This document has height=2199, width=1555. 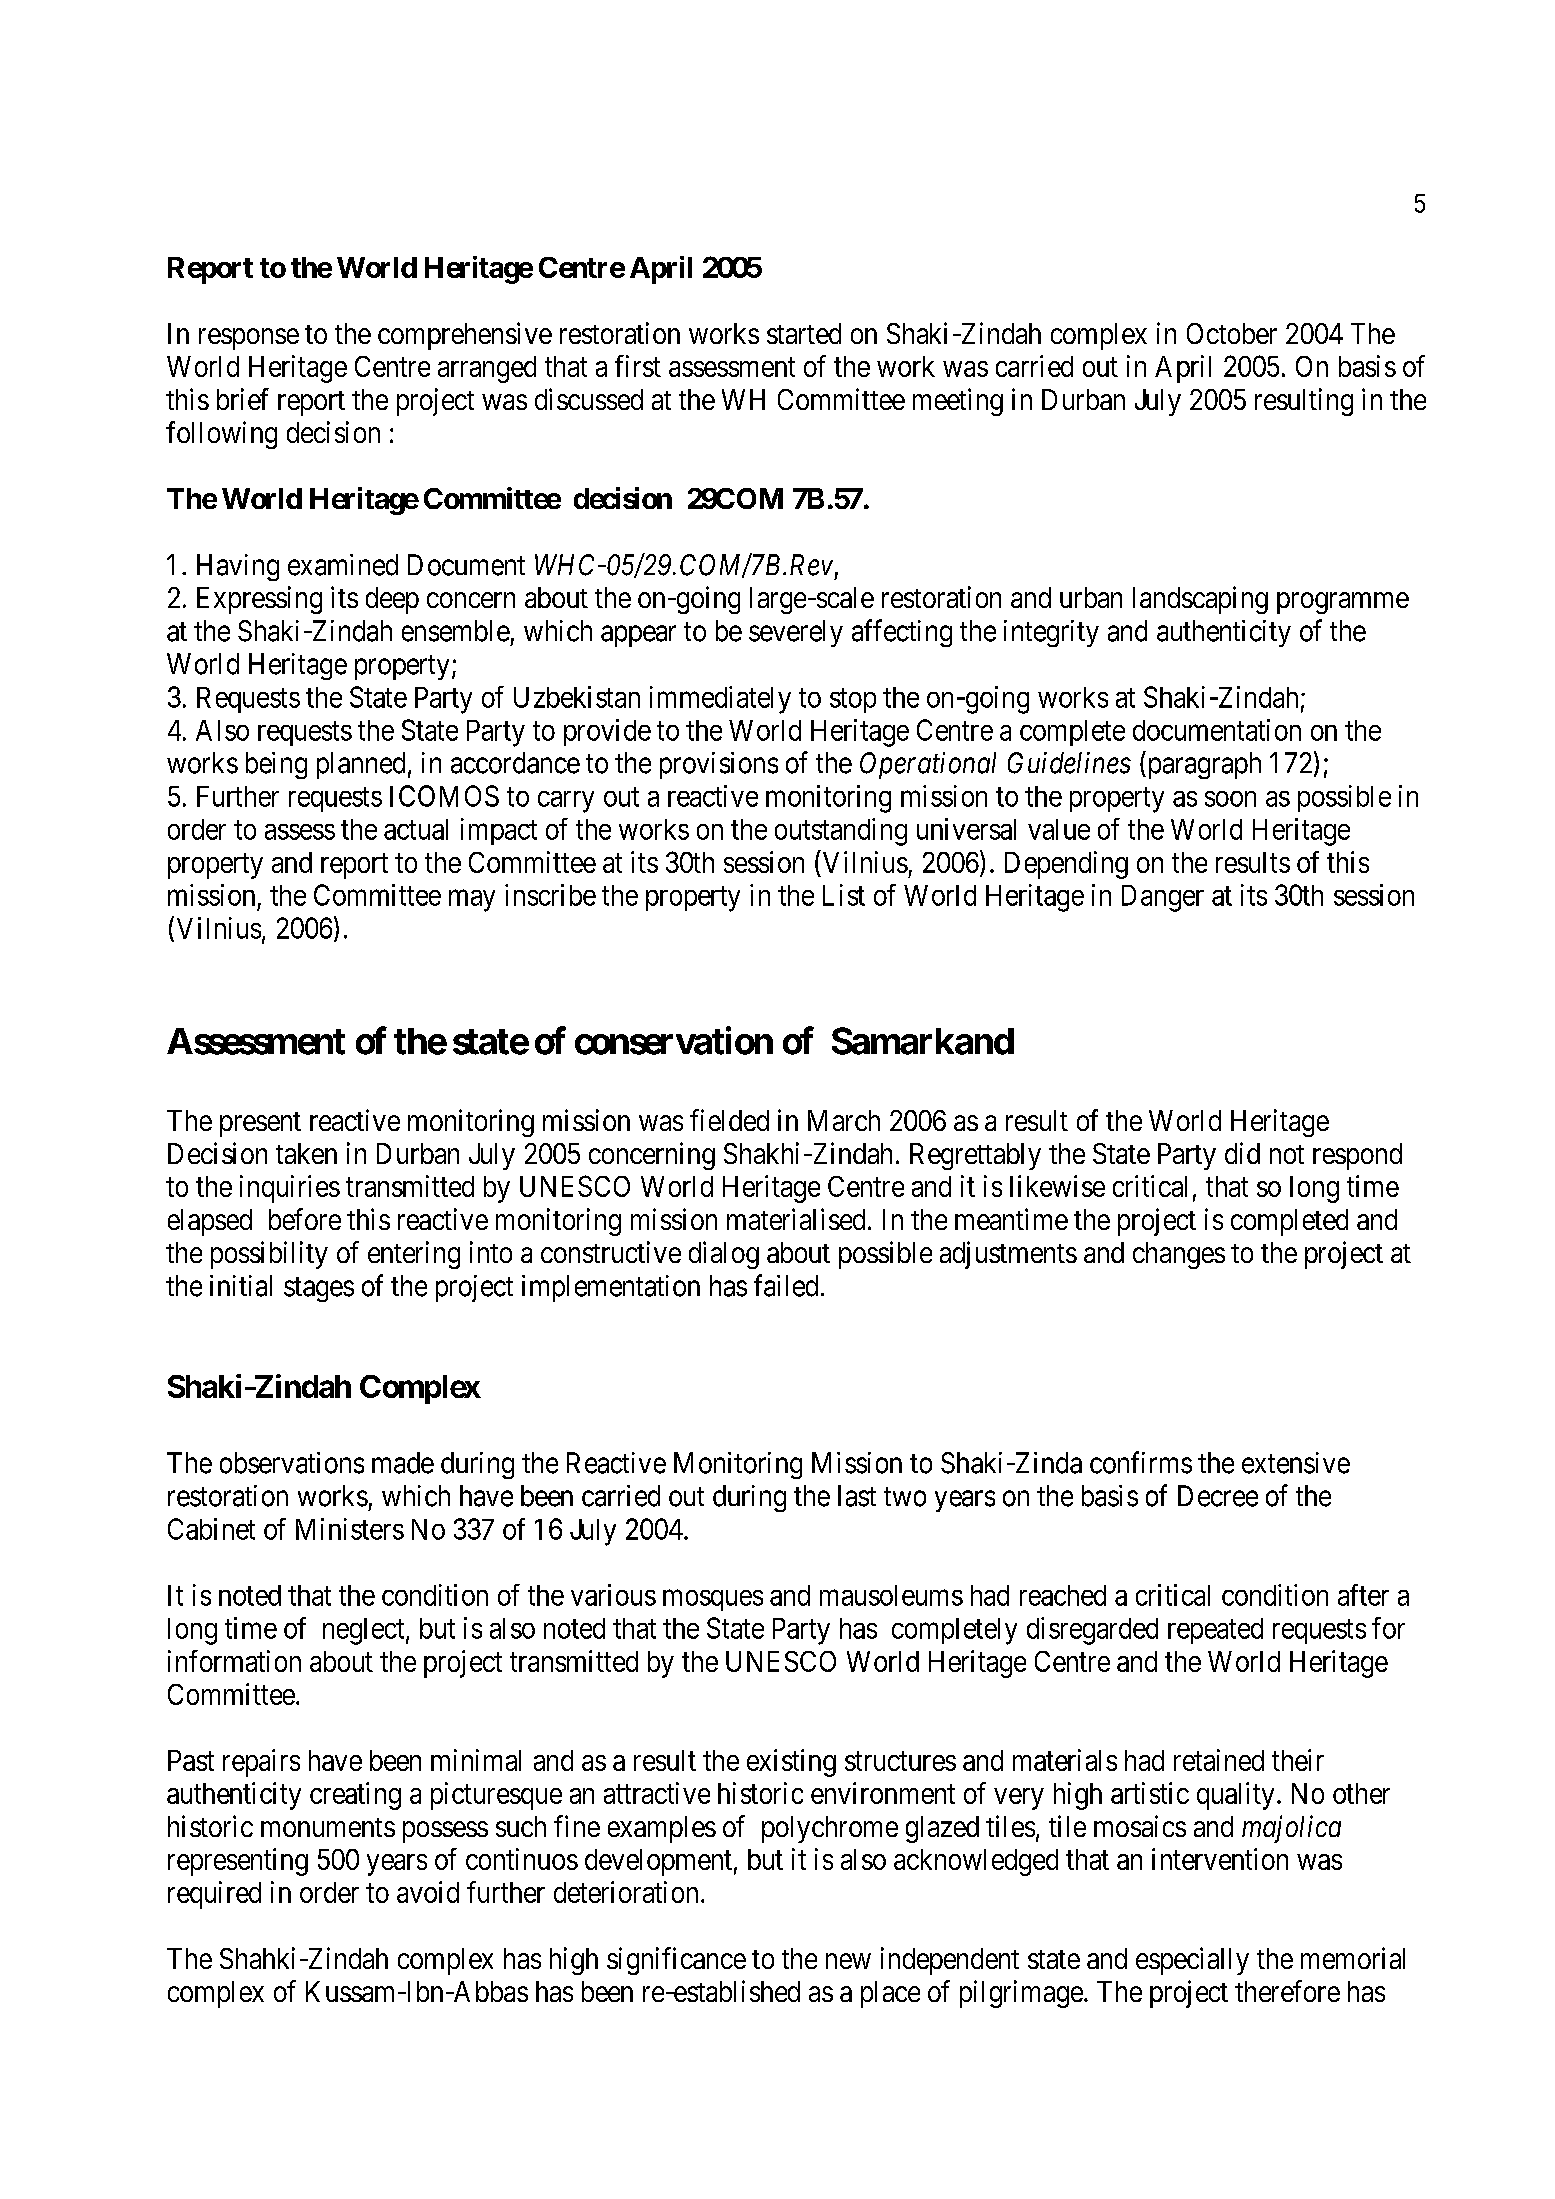 What do you see at coordinates (306, 1153) in the document?
I see `taken` at bounding box center [306, 1153].
